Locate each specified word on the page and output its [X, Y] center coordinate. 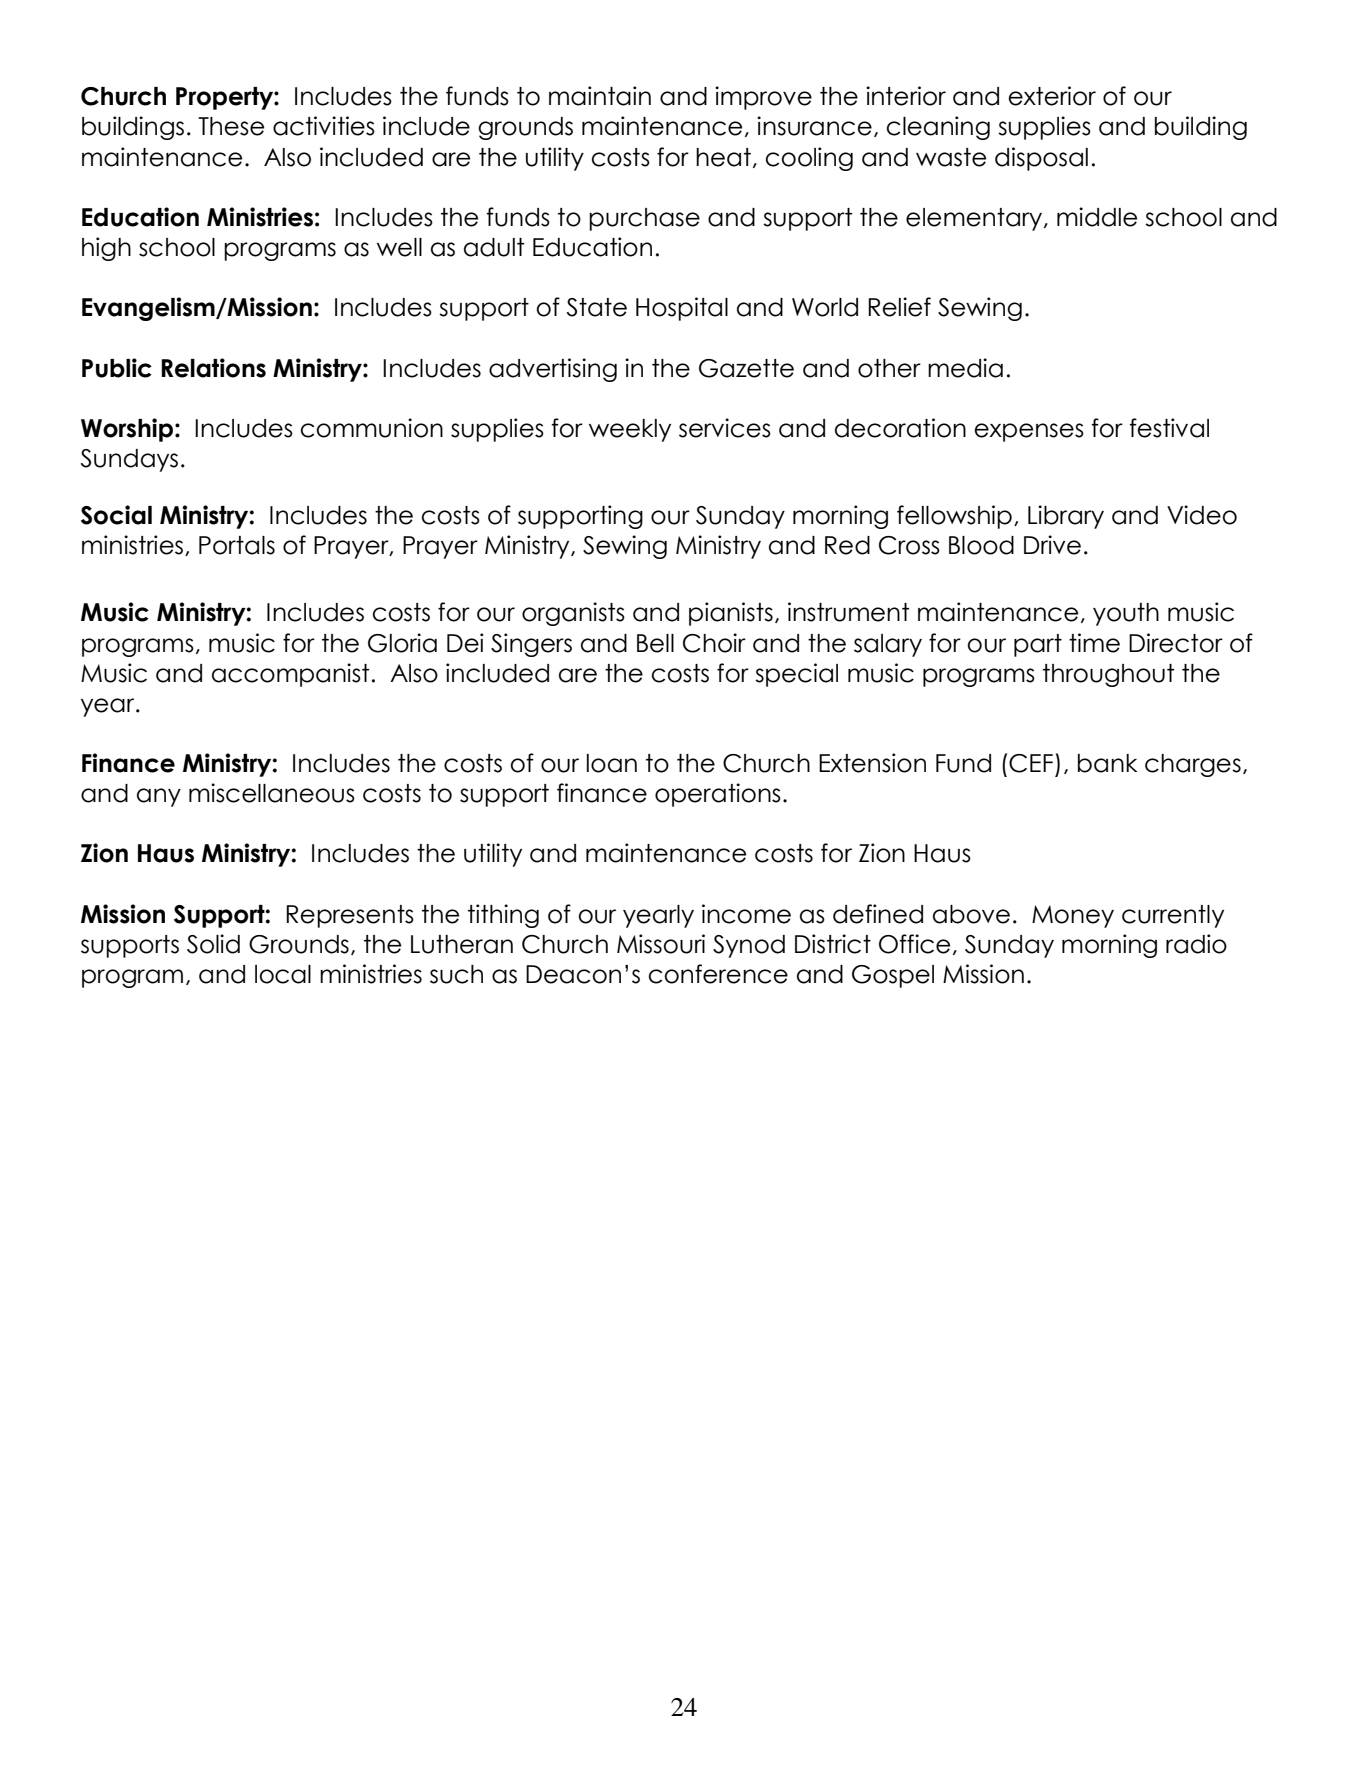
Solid [213, 944]
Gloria [402, 643]
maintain [600, 96]
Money [1073, 916]
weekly [630, 430]
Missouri [661, 944]
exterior [1052, 96]
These [231, 126]
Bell [655, 643]
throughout [1108, 675]
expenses [1029, 432]
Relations [213, 368]
